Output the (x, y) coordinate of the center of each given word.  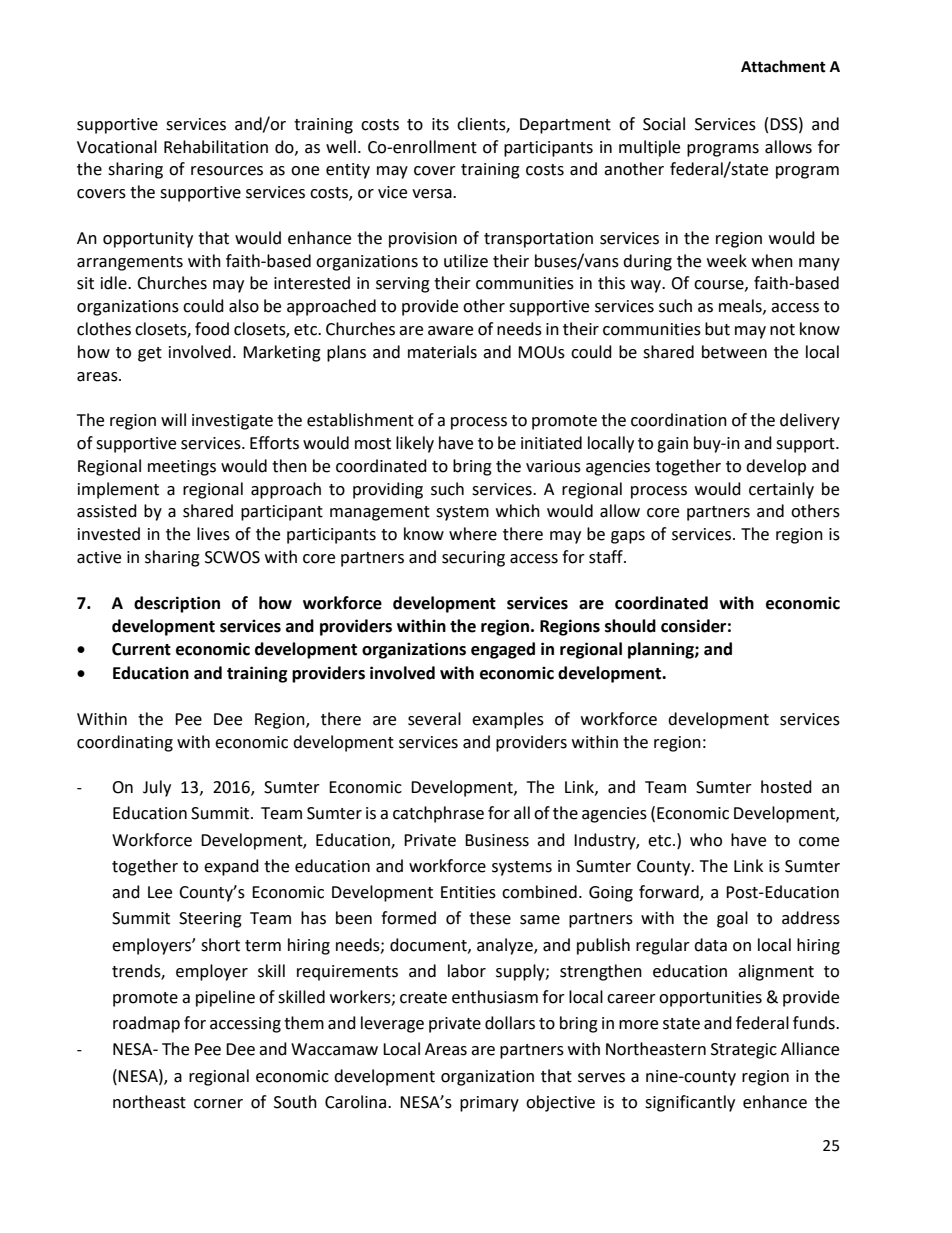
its (440, 124)
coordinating (125, 743)
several (434, 719)
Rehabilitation (216, 147)
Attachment (783, 66)
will (173, 419)
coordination (679, 420)
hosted (786, 787)
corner (218, 1104)
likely (415, 444)
